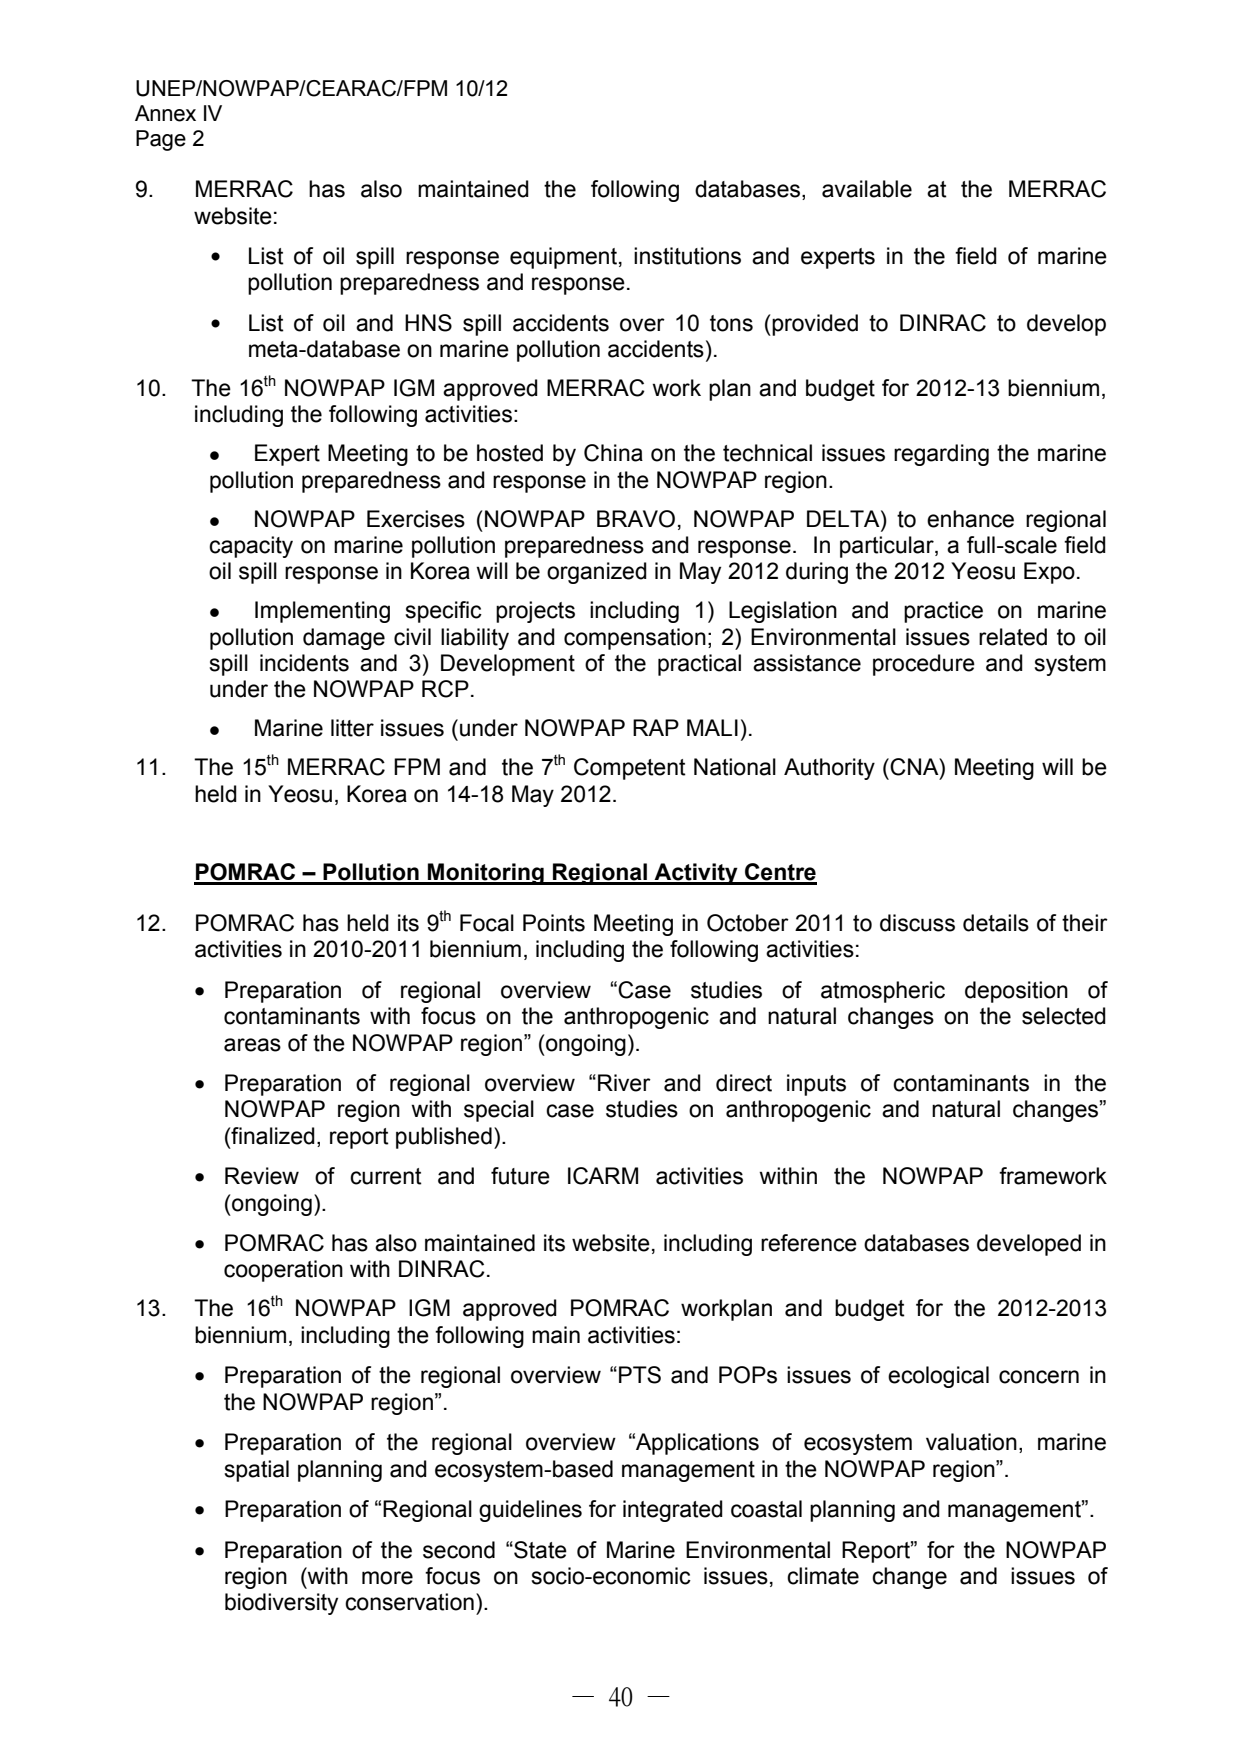 The height and width of the screenshot is (1757, 1242). I want to click on integrated, so click(673, 1511).
